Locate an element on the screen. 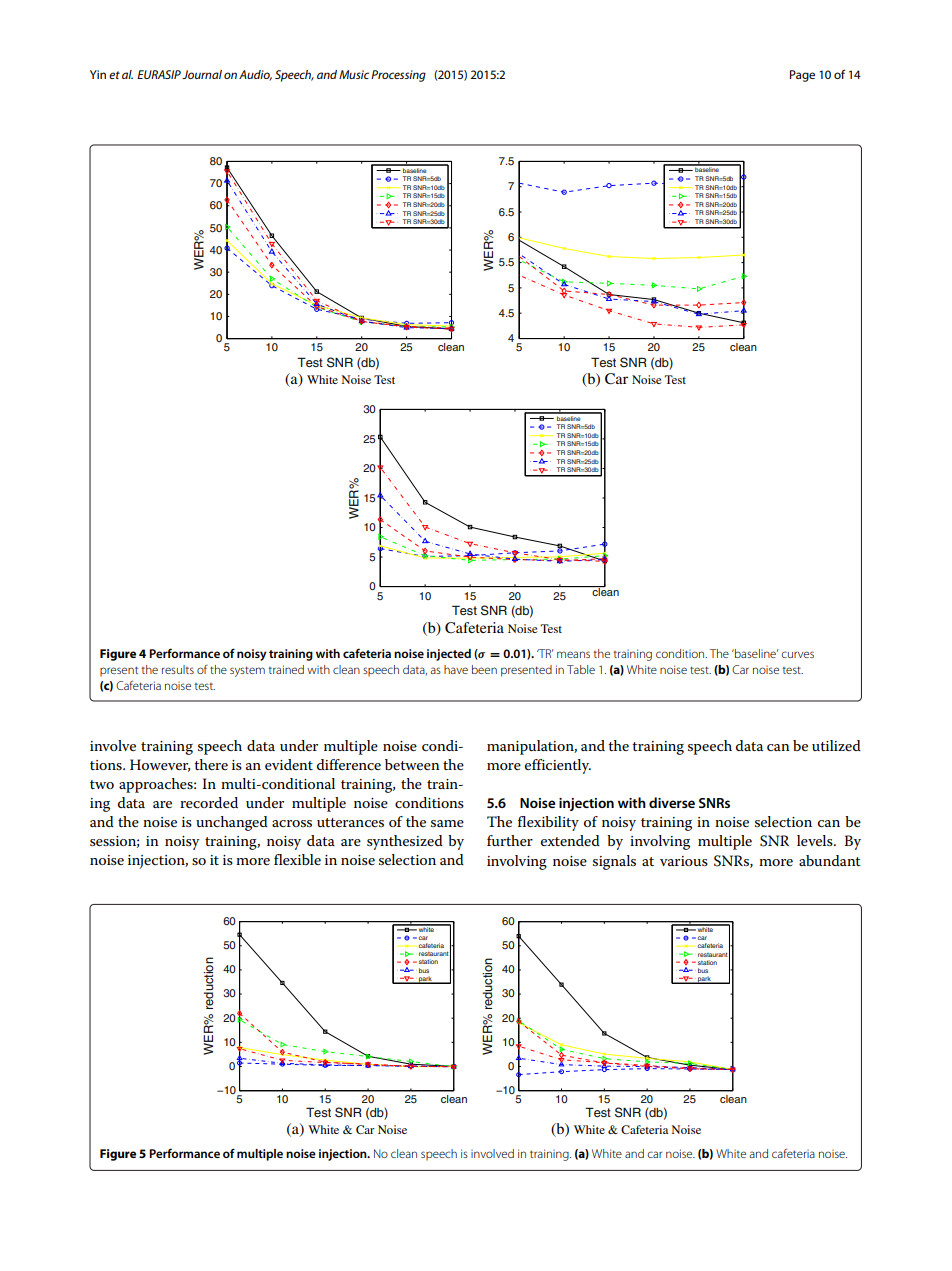 The image size is (952, 1271). Page is located at coordinates (802, 76).
